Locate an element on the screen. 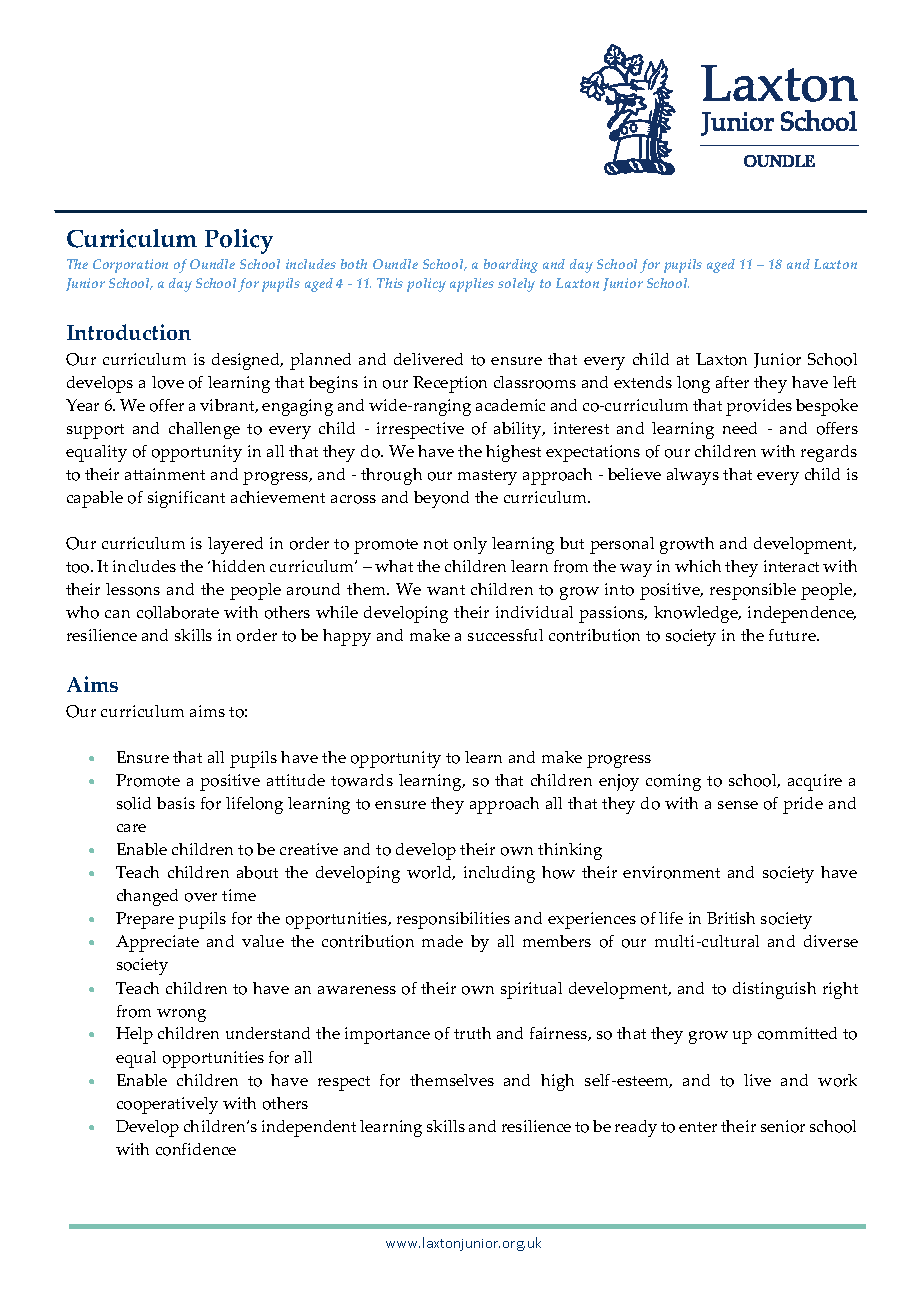 The height and width of the screenshot is (1308, 924). sense is located at coordinates (738, 805).
